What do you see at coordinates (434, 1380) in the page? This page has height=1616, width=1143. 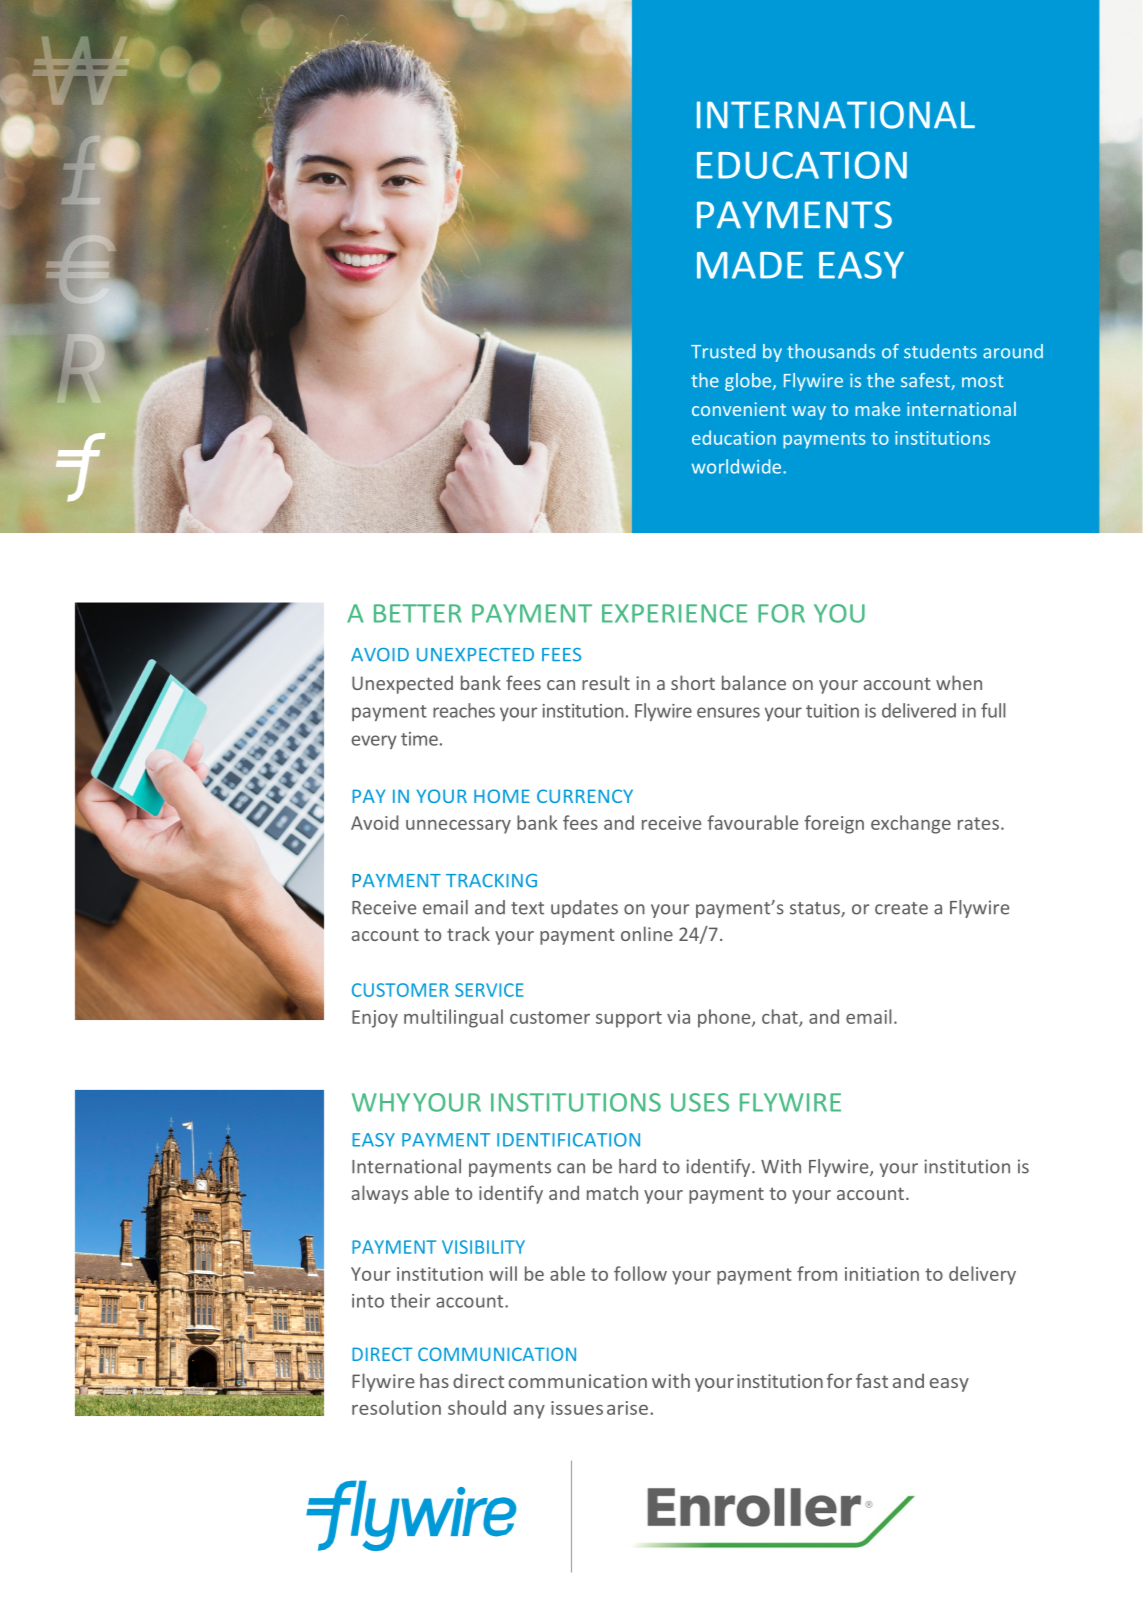 I see `has` at bounding box center [434, 1380].
